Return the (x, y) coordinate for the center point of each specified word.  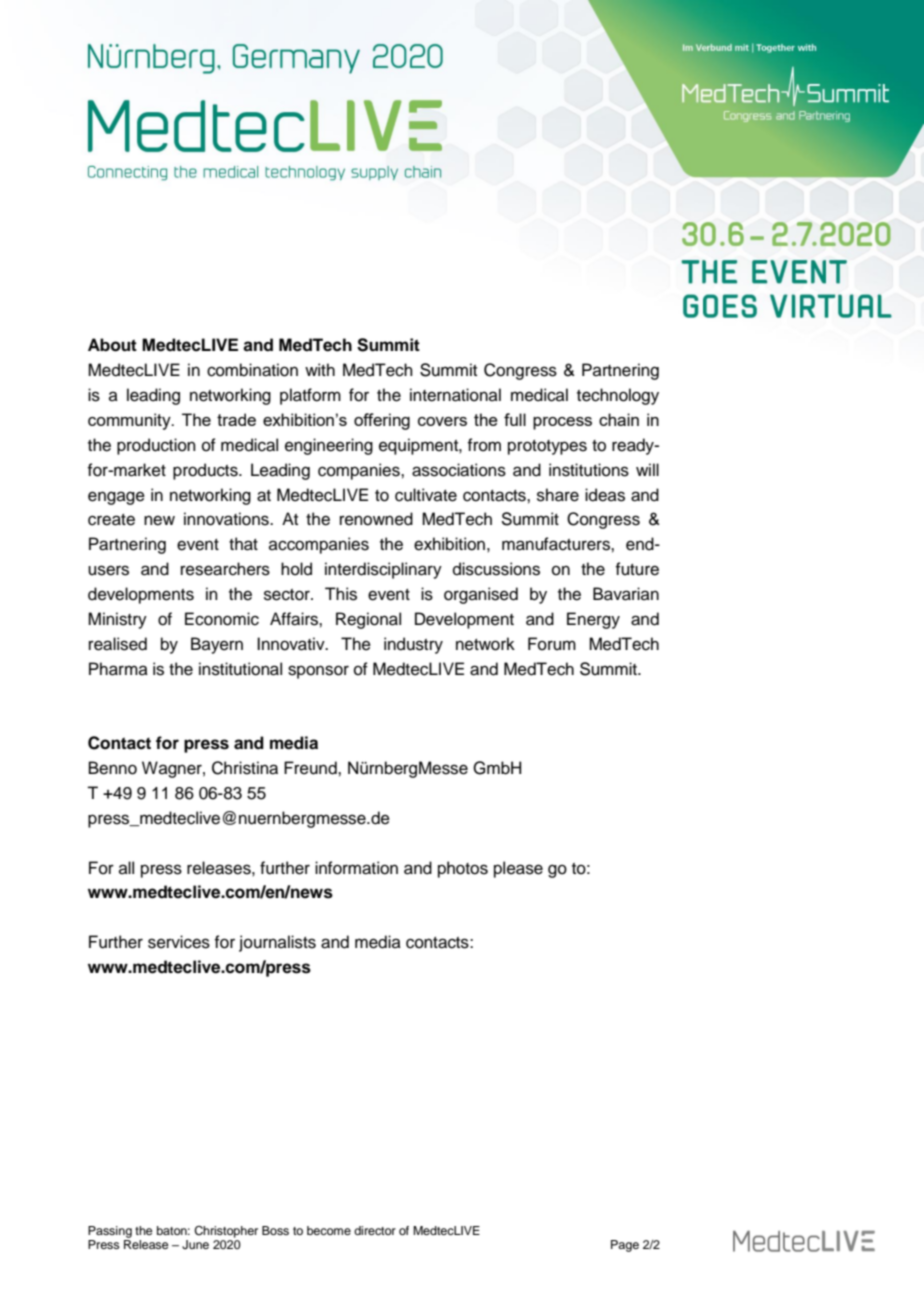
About (112, 345)
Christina (245, 768)
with (320, 369)
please (518, 869)
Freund (311, 768)
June (195, 1245)
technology (618, 396)
